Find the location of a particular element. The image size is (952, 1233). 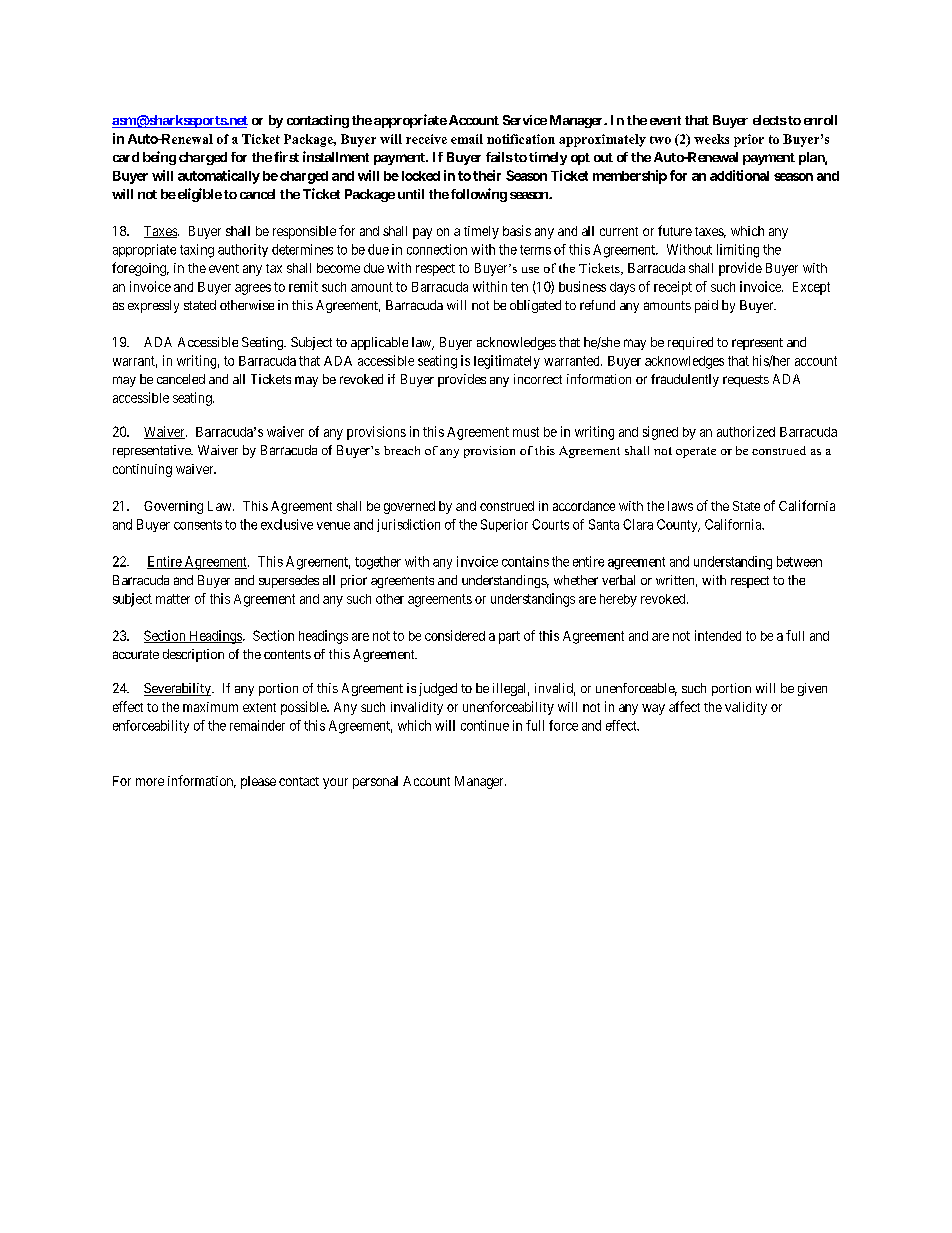

expressly is located at coordinates (153, 306).
